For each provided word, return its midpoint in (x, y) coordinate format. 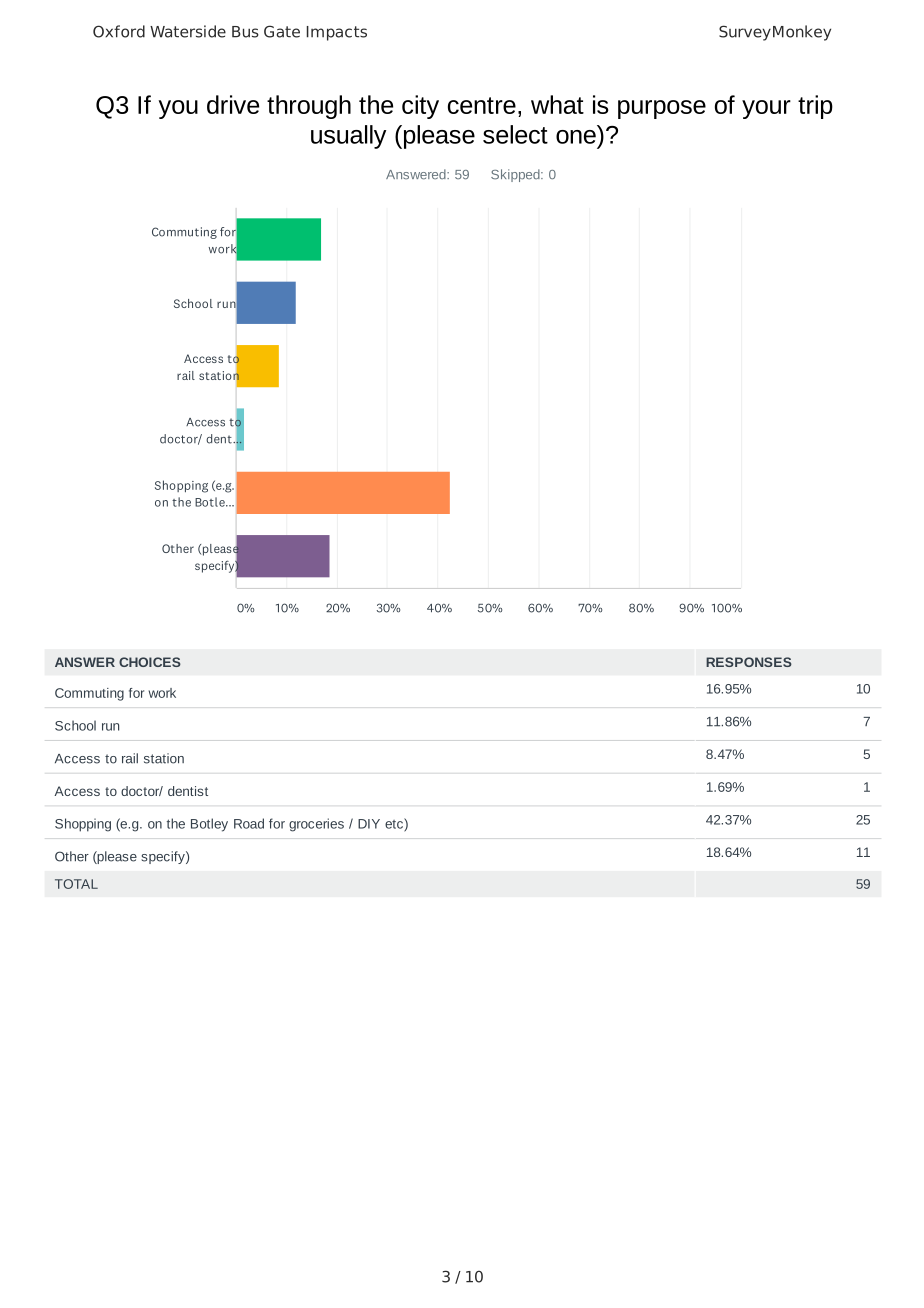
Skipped (516, 175)
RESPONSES (749, 662)
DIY (369, 824)
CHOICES (150, 662)
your (766, 109)
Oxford (119, 31)
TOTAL (76, 884)
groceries (316, 825)
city (420, 107)
